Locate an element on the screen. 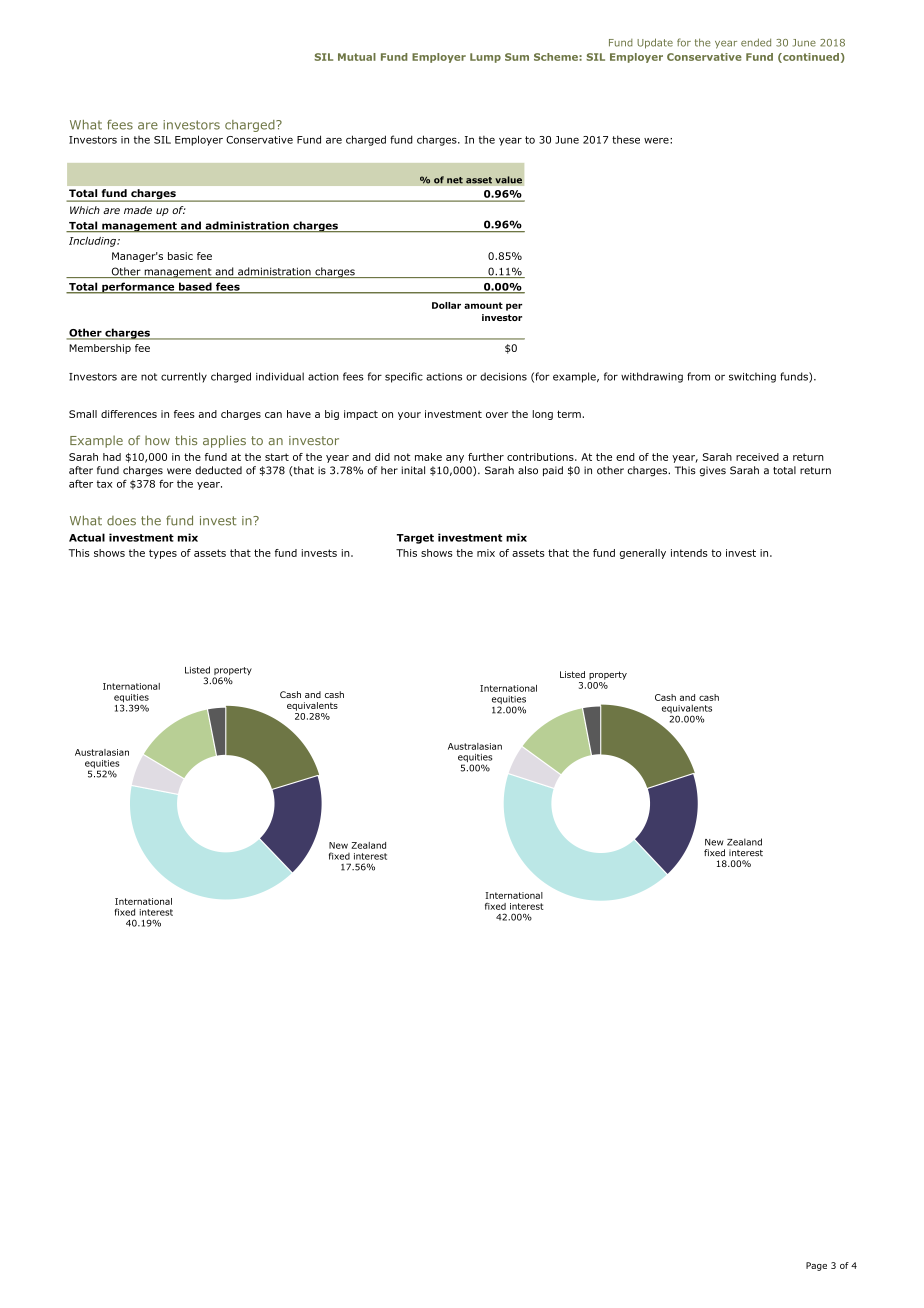  Actual is located at coordinates (87, 537).
